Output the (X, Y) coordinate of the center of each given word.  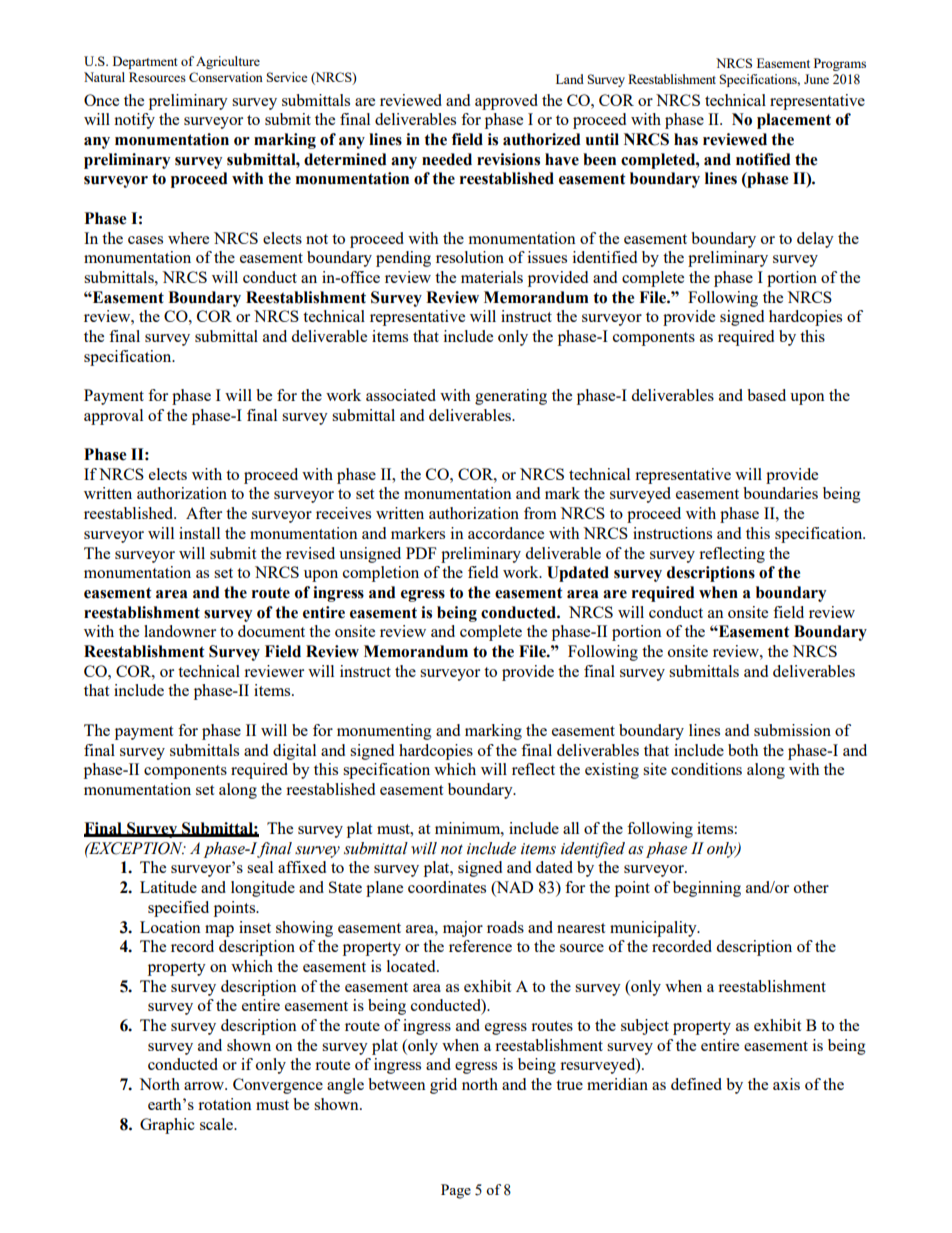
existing (612, 771)
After (204, 513)
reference (480, 946)
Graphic (167, 1126)
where (188, 238)
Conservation (226, 77)
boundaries (780, 493)
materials (492, 277)
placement (794, 121)
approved (506, 102)
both (743, 750)
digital (294, 752)
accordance (506, 533)
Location (170, 927)
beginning (707, 889)
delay (815, 240)
